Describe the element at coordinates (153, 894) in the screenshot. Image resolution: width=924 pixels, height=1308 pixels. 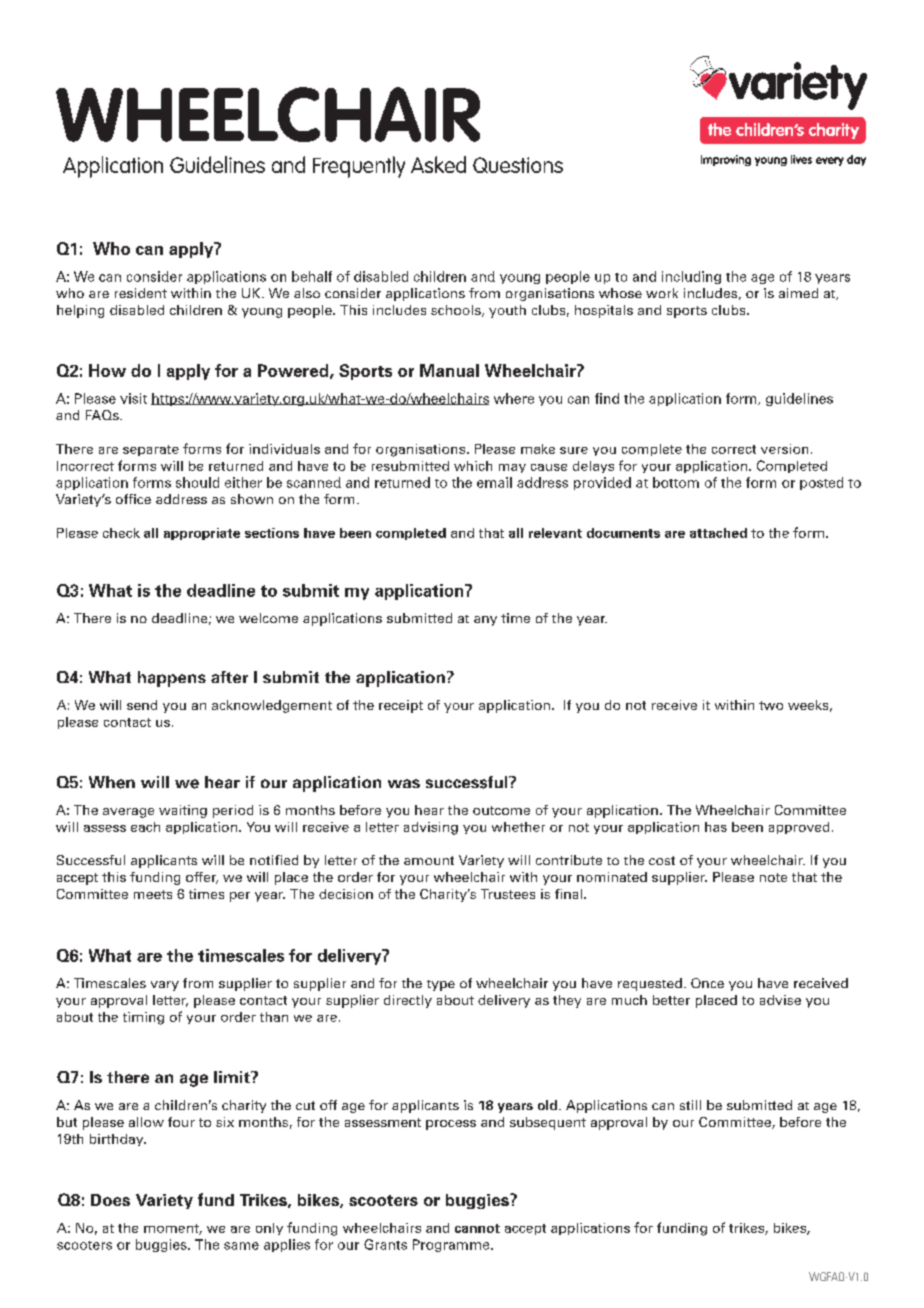
I see `meets` at that location.
